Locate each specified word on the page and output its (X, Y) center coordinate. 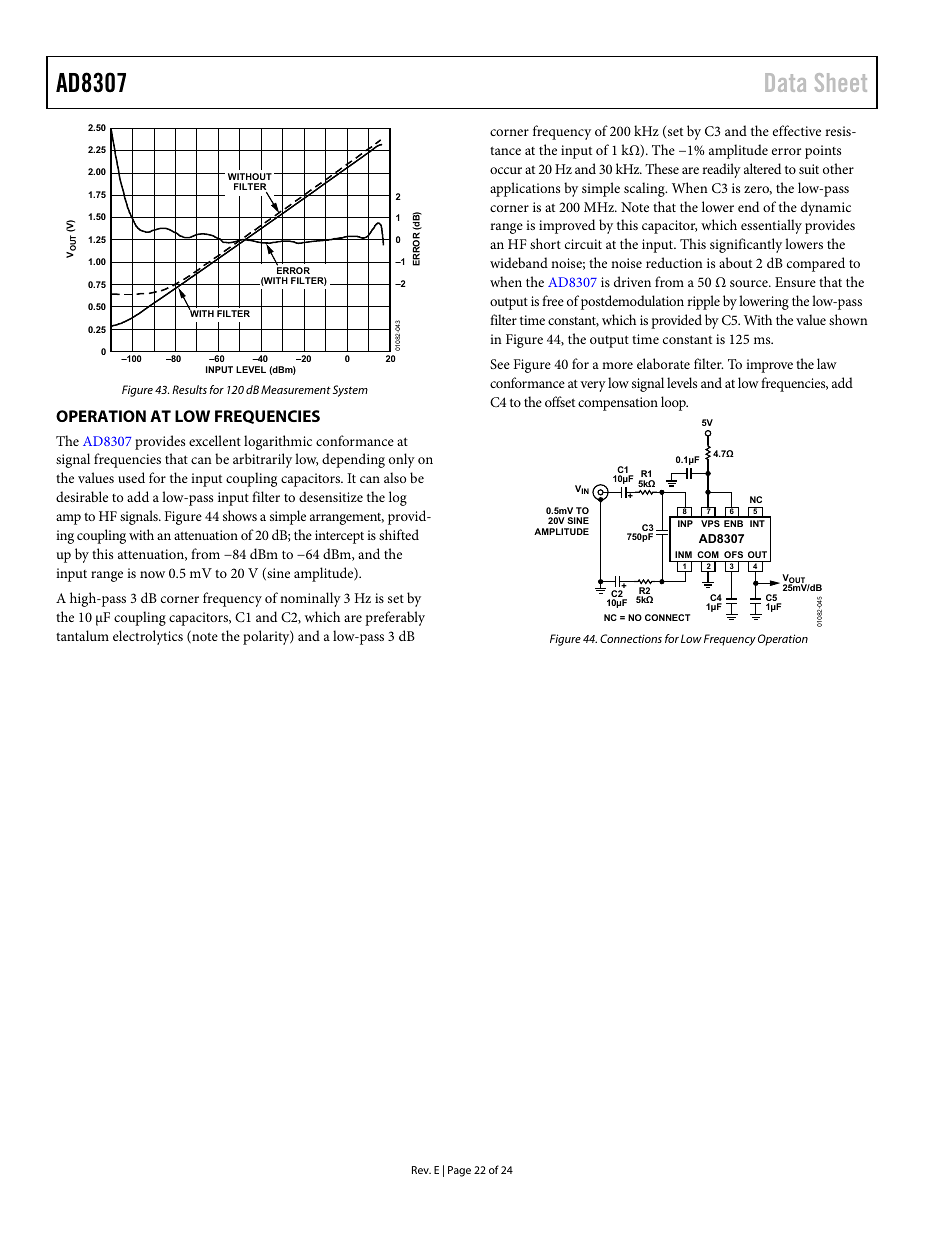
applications (525, 189)
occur (506, 170)
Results (189, 389)
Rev (421, 1170)
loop (674, 403)
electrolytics (148, 637)
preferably (395, 618)
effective (797, 130)
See (500, 364)
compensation (618, 404)
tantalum (82, 635)
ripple (703, 302)
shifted (399, 534)
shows (240, 515)
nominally (310, 599)
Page (459, 1171)
